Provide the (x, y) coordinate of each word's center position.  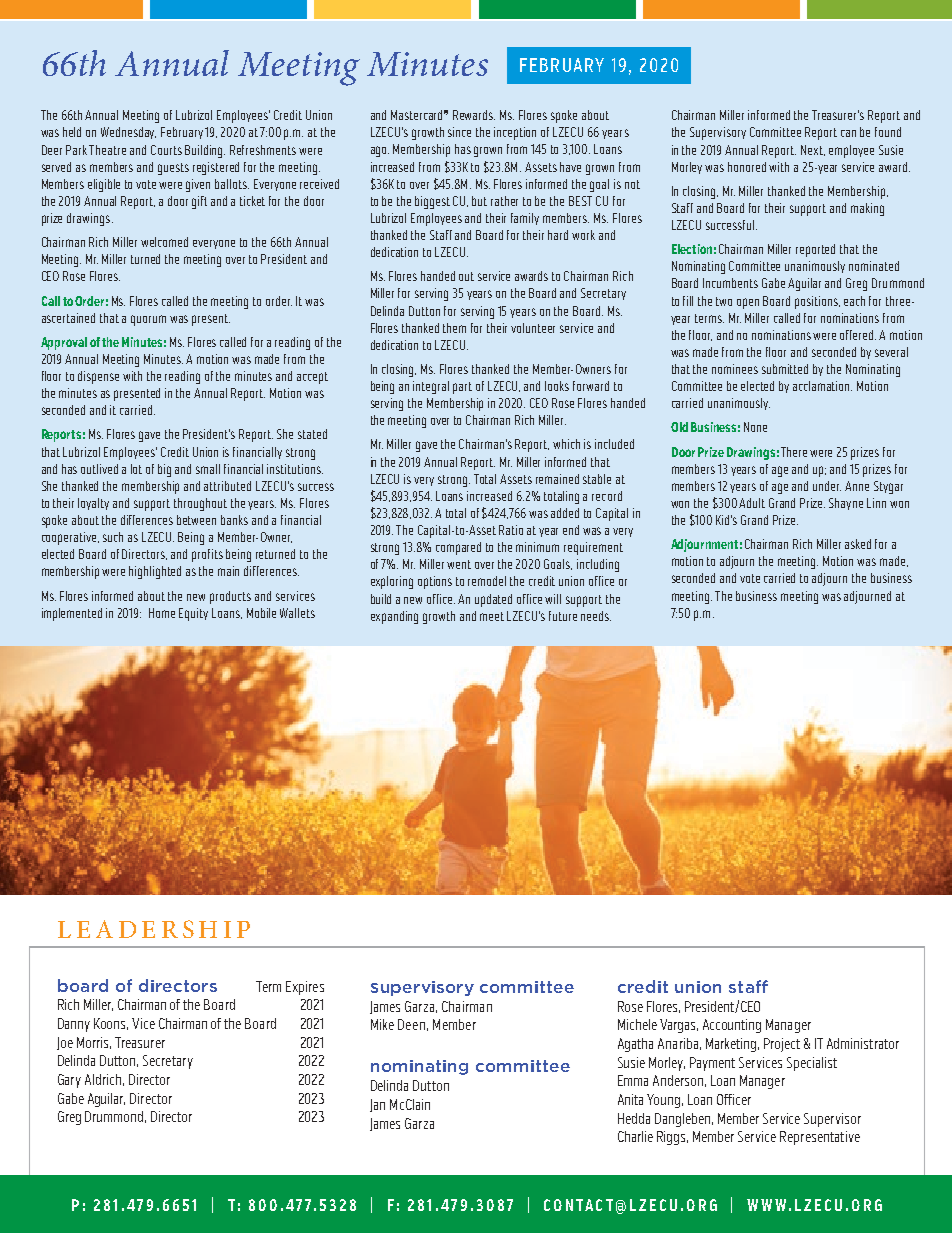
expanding (394, 617)
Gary (69, 1081)
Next (813, 150)
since (459, 132)
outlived (99, 469)
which (566, 444)
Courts (166, 150)
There (794, 452)
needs (596, 616)
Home (162, 613)
